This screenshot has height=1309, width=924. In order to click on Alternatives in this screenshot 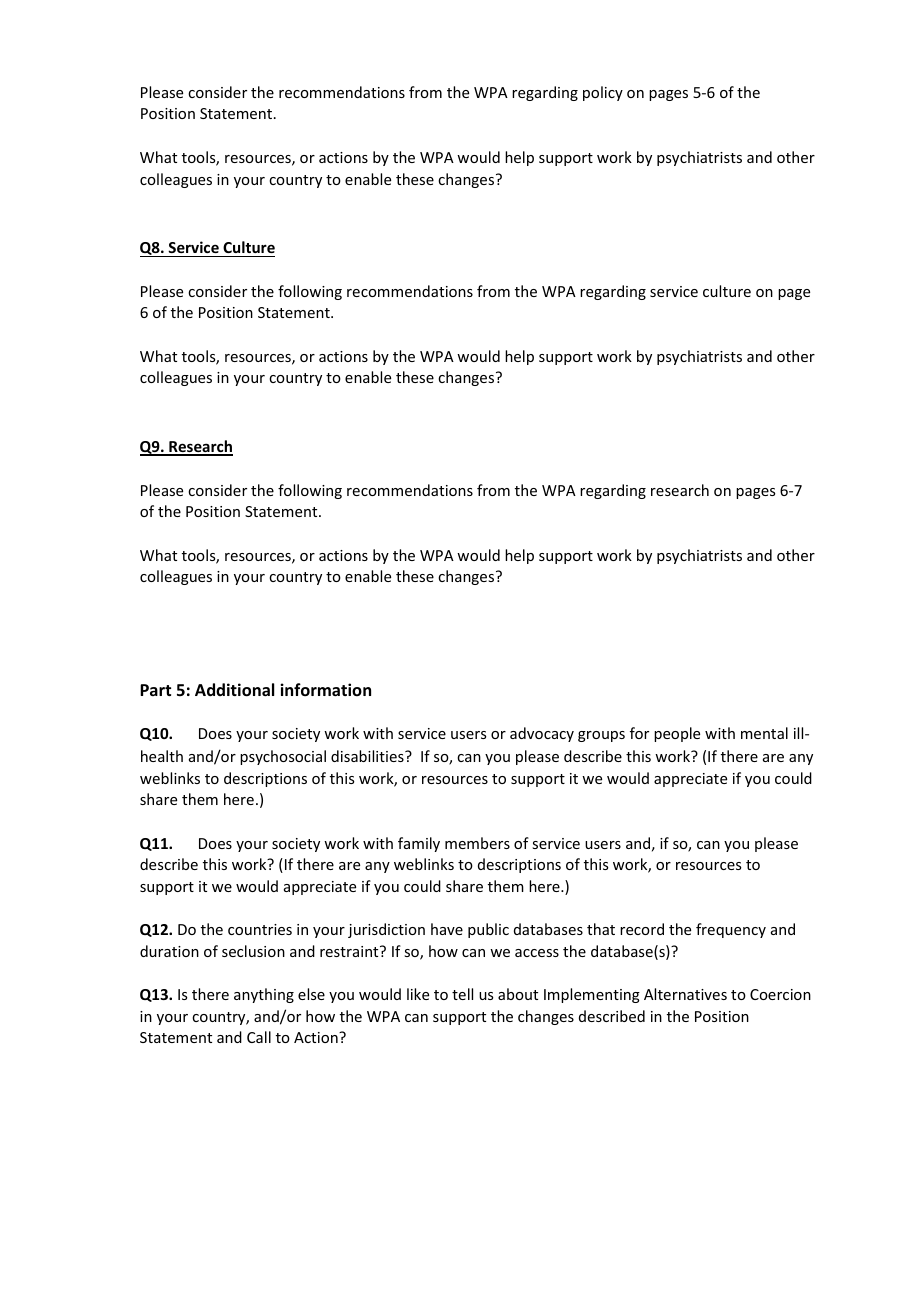, I will do `click(685, 994)`.
